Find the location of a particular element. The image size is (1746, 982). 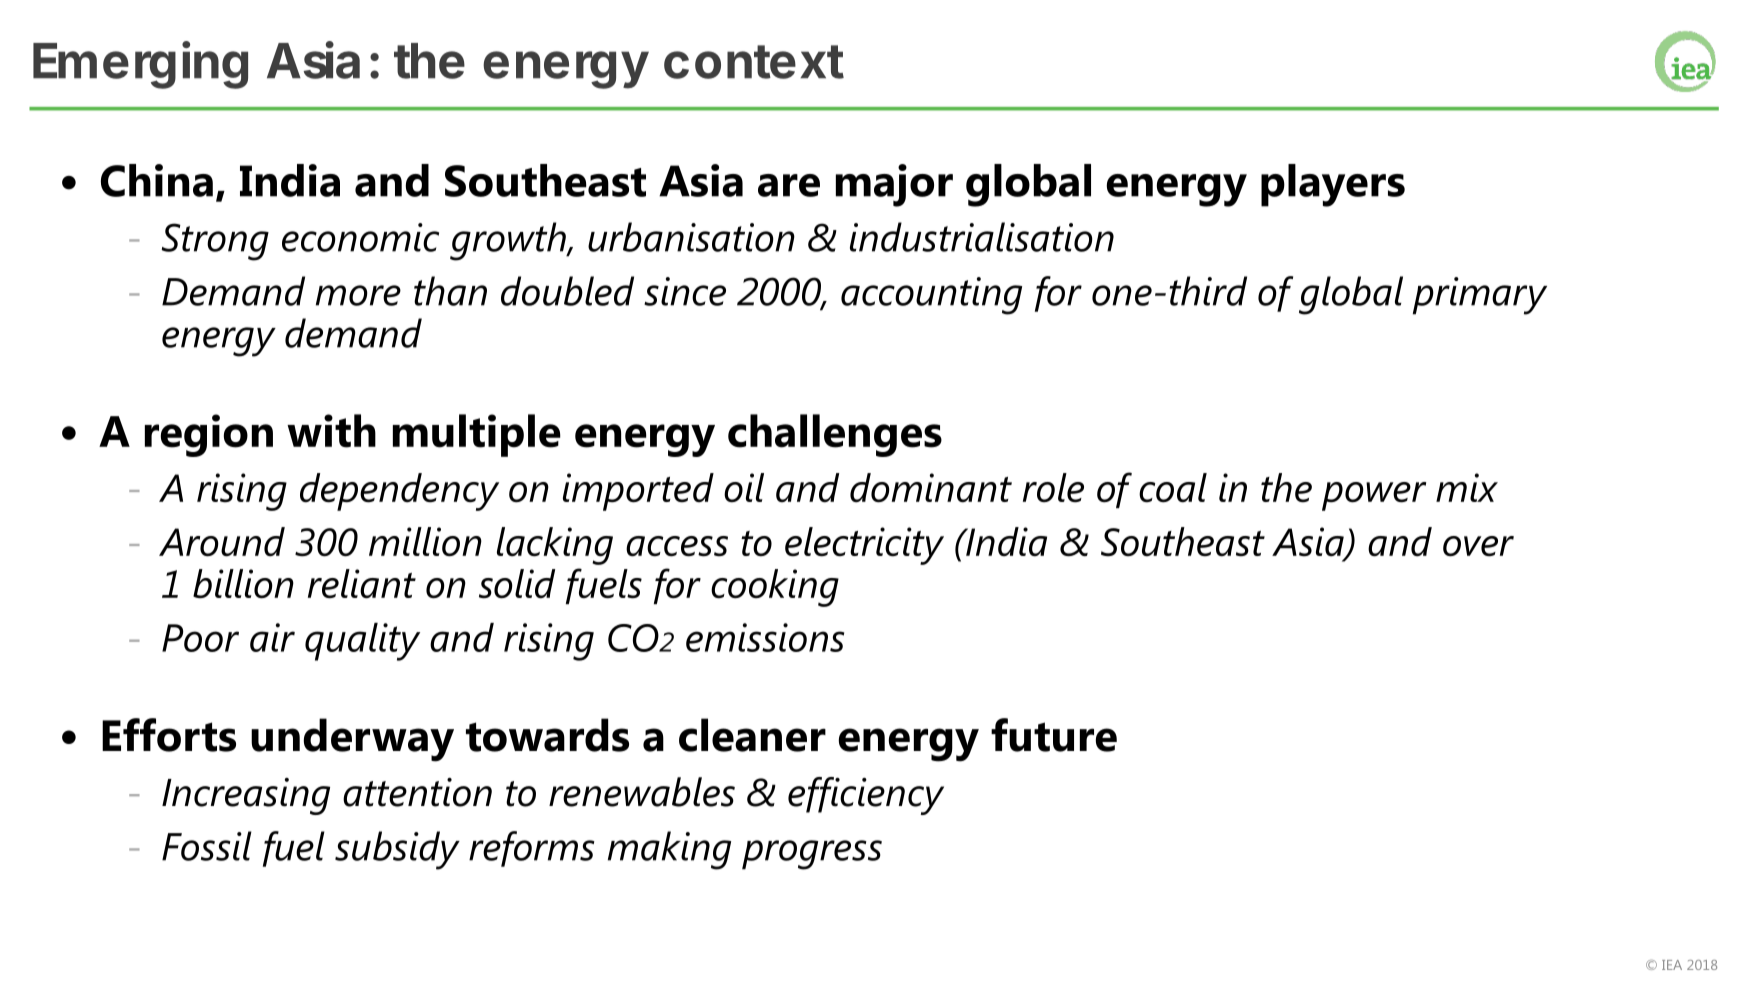

players is located at coordinates (1333, 185).
